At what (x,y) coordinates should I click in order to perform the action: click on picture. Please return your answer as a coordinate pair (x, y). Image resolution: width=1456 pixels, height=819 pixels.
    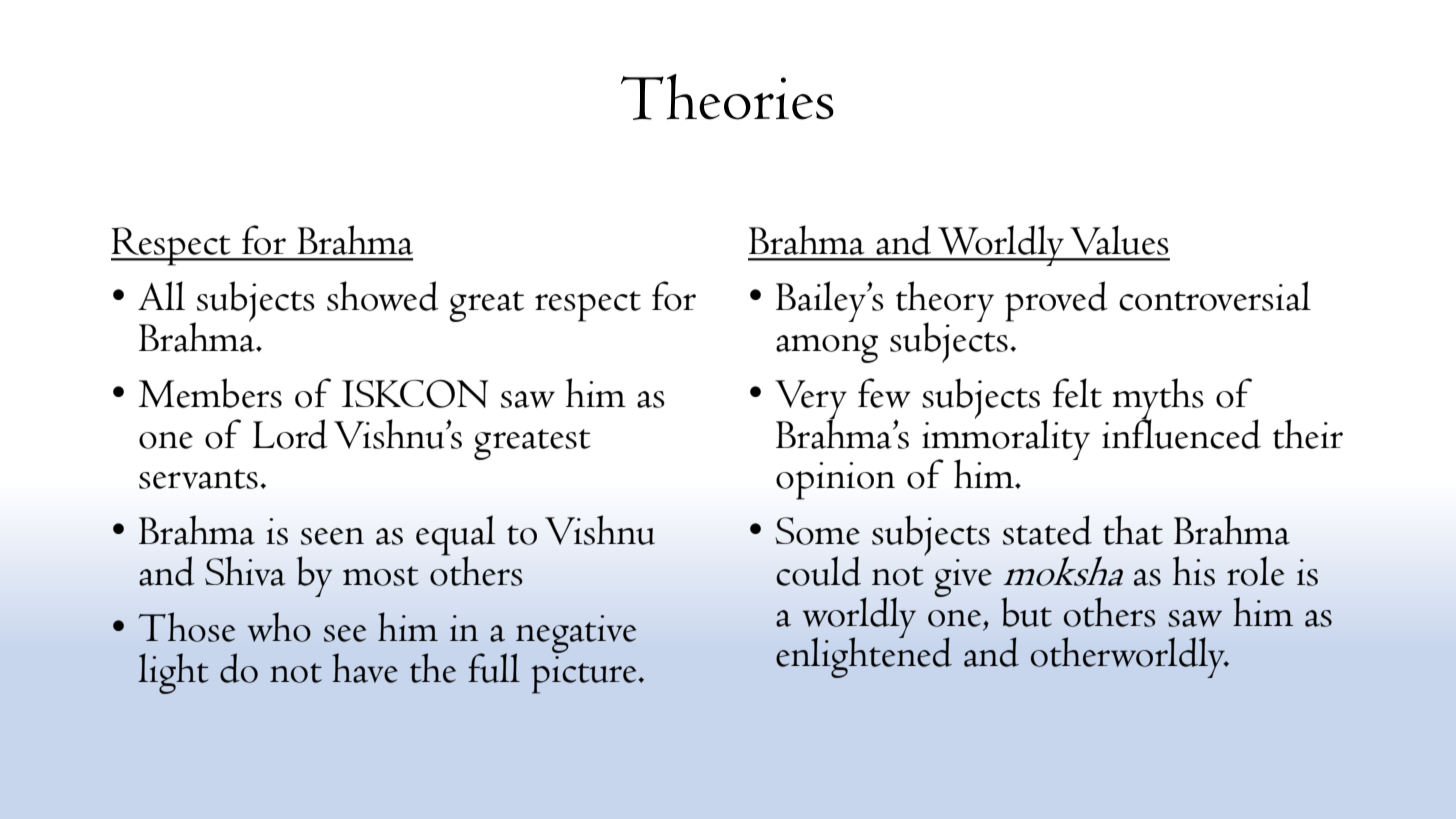
    Looking at the image, I should click on (585, 675).
